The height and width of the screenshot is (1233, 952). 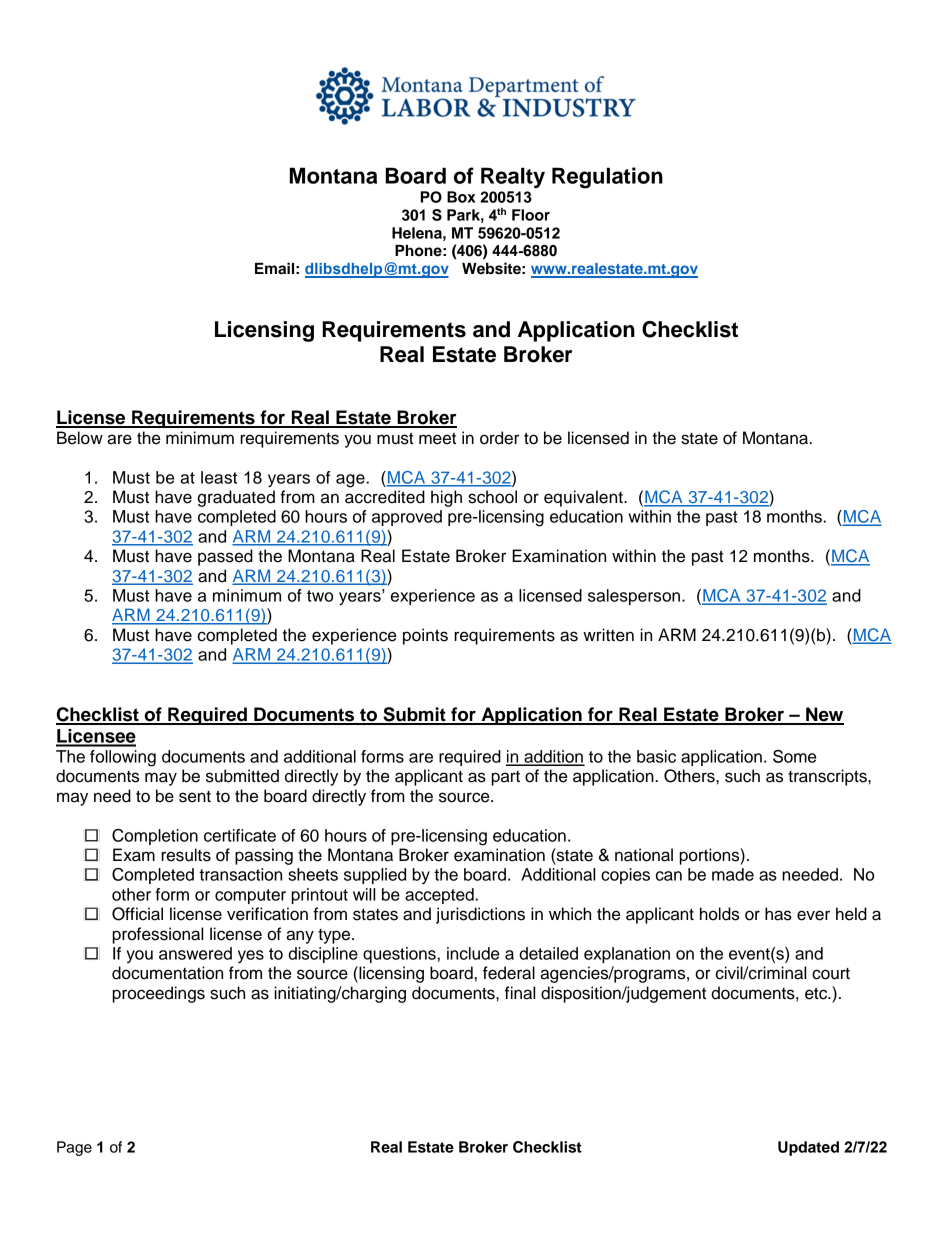 I want to click on Updated, so click(x=808, y=1148).
